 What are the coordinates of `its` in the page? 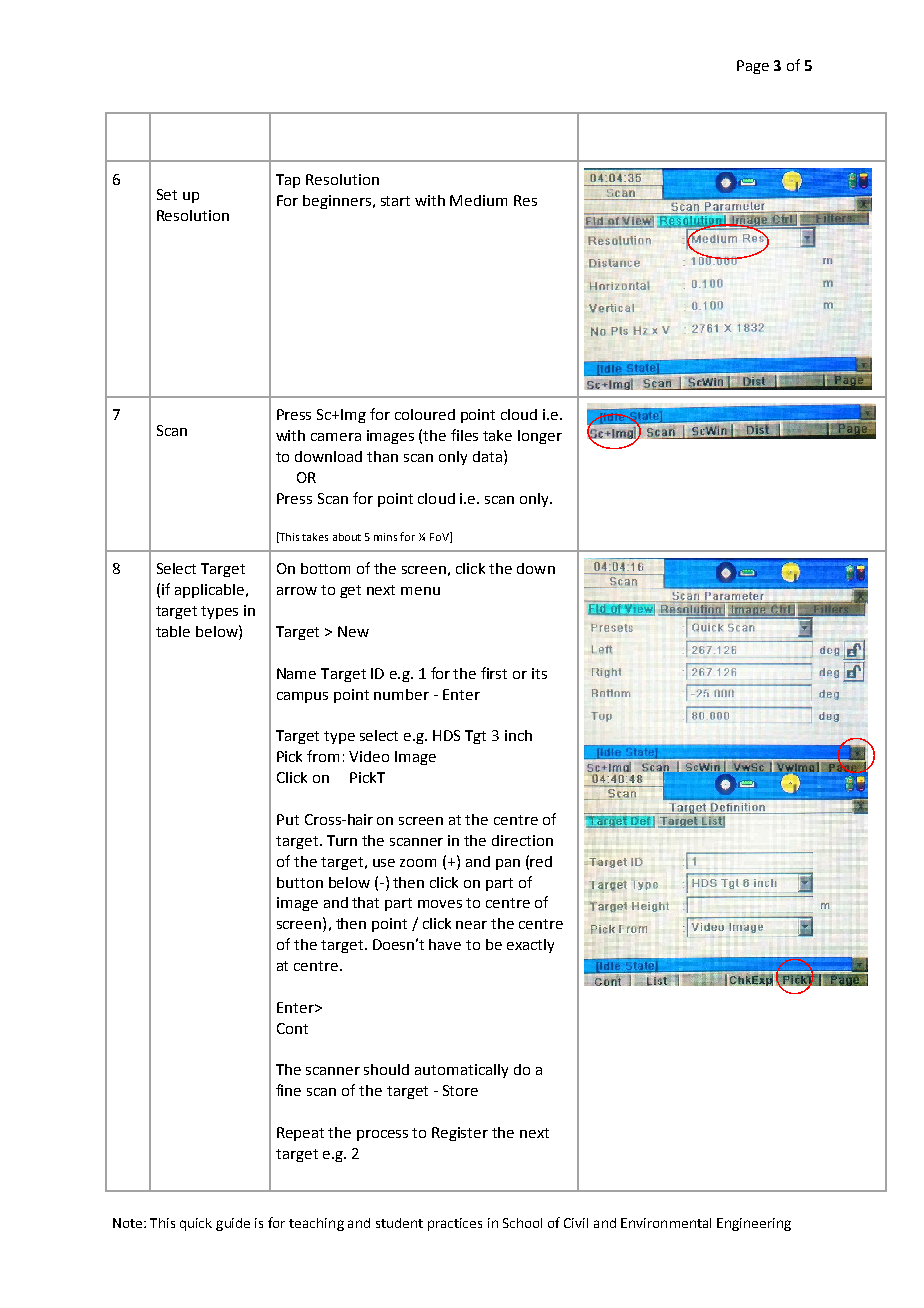 It's located at (539, 673).
